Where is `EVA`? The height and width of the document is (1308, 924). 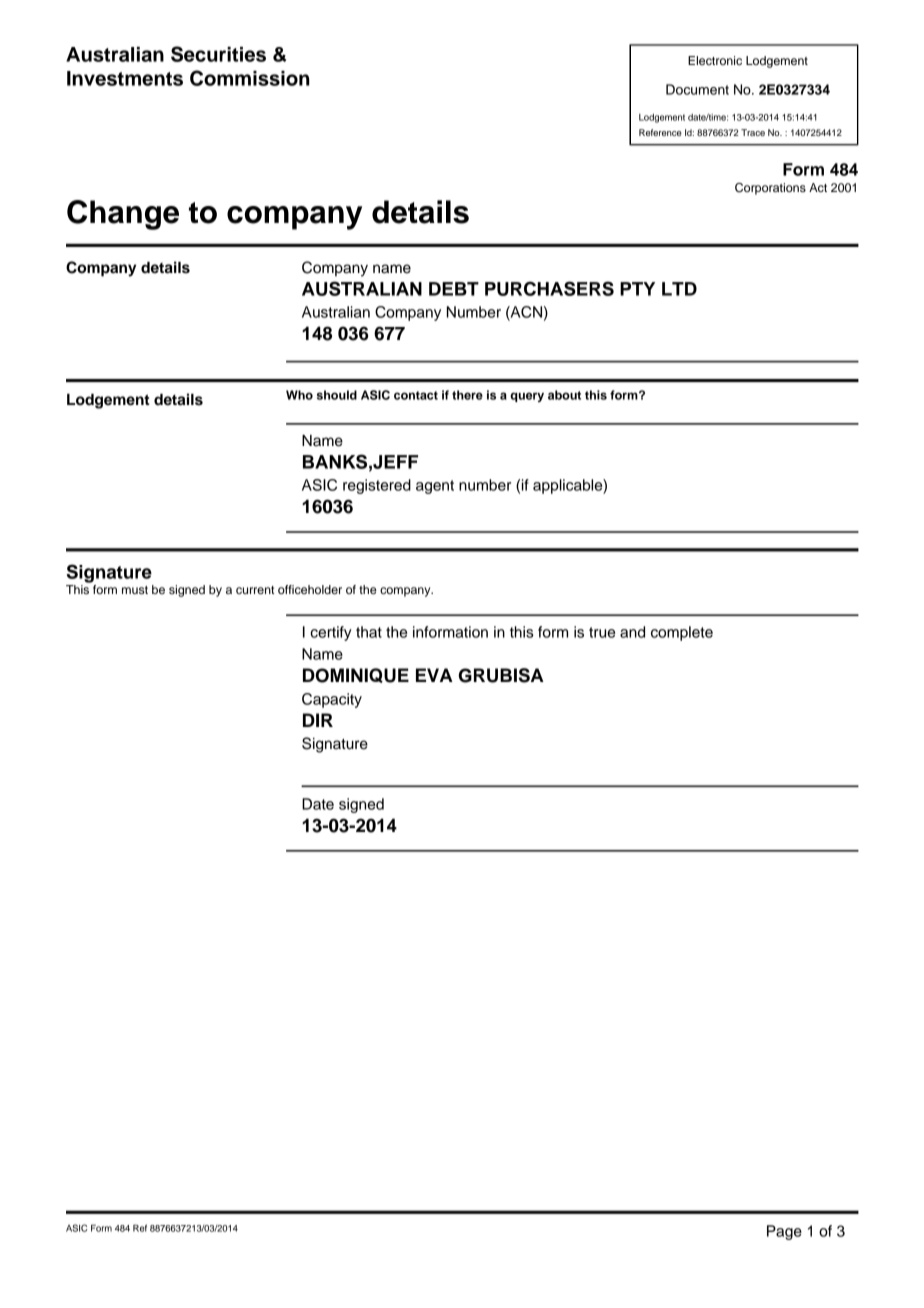 EVA is located at coordinates (434, 675).
